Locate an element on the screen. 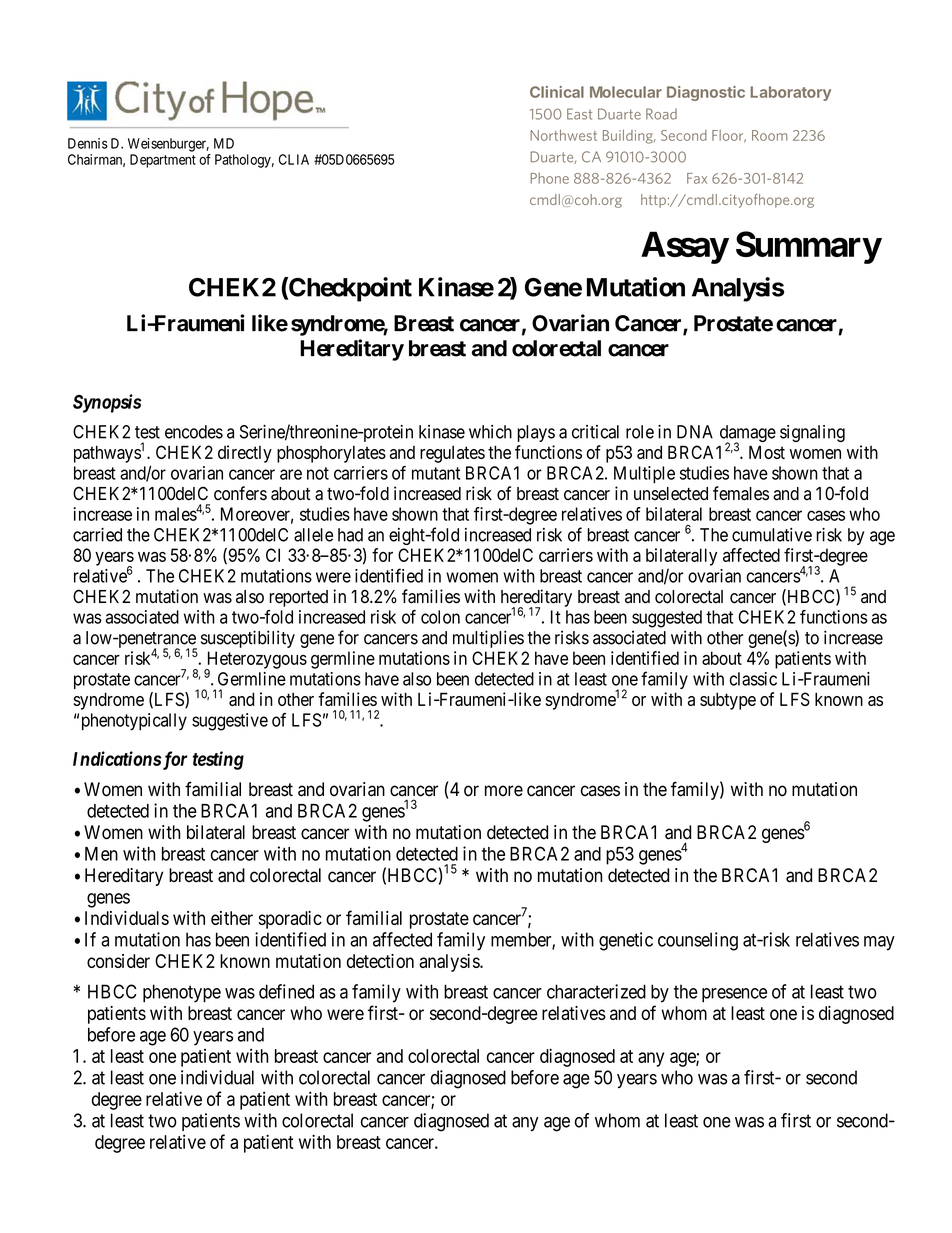 The height and width of the screenshot is (1233, 952). phenotype is located at coordinates (182, 993).
